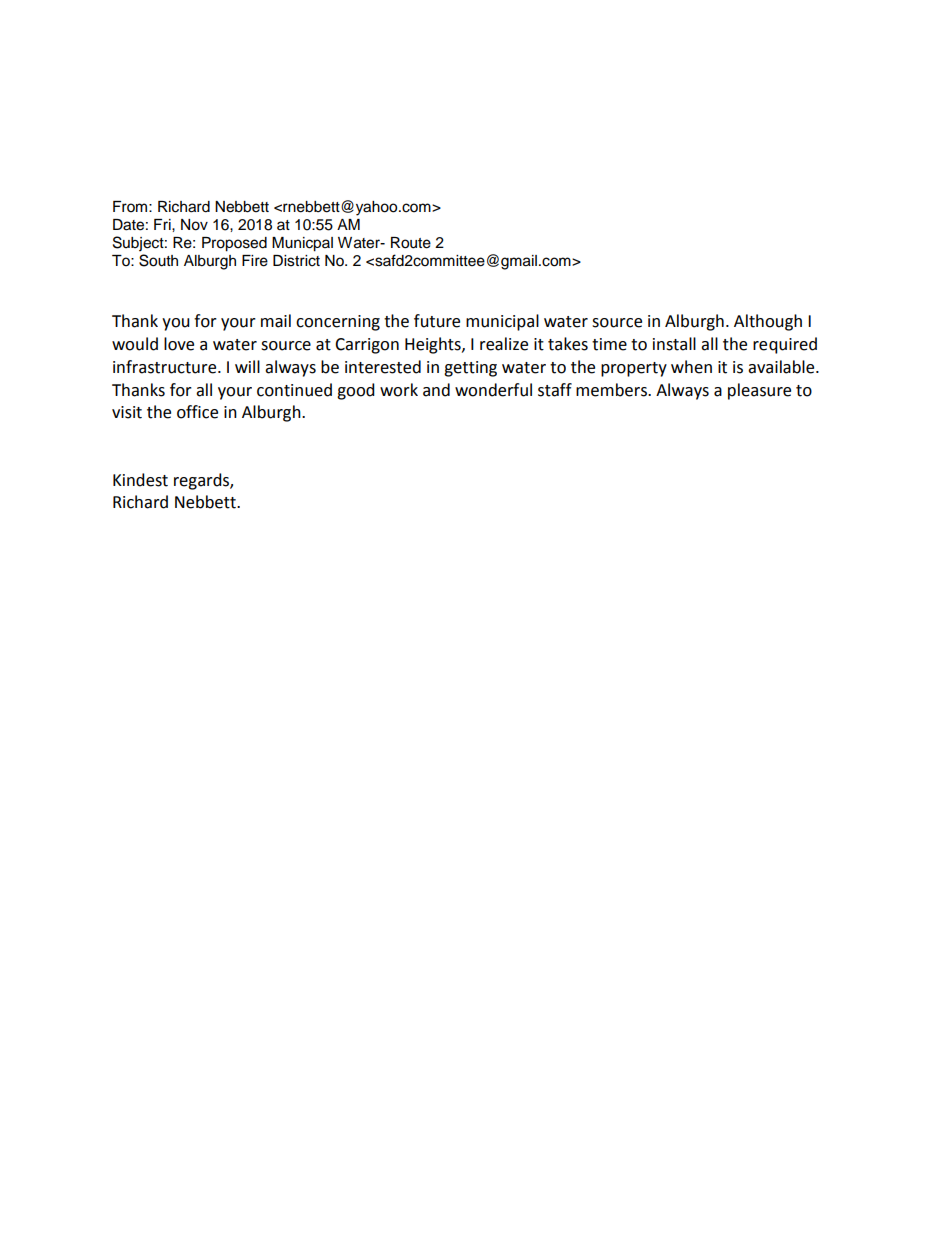 This page has height=1233, width=952. What do you see at coordinates (194, 225) in the page?
I see `Nov` at bounding box center [194, 225].
